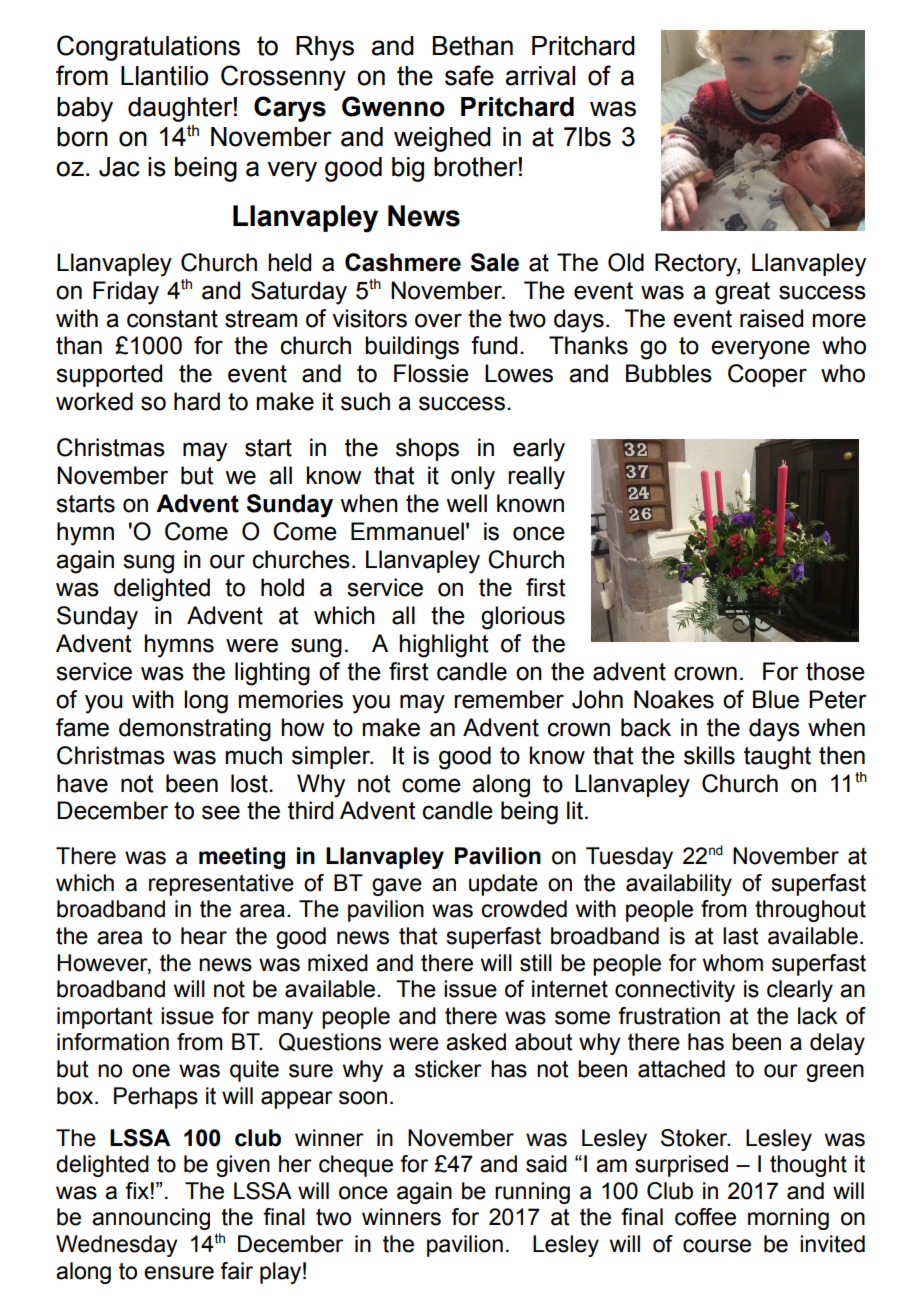 This screenshot has width=924, height=1310. What do you see at coordinates (473, 478) in the screenshot?
I see `only` at bounding box center [473, 478].
